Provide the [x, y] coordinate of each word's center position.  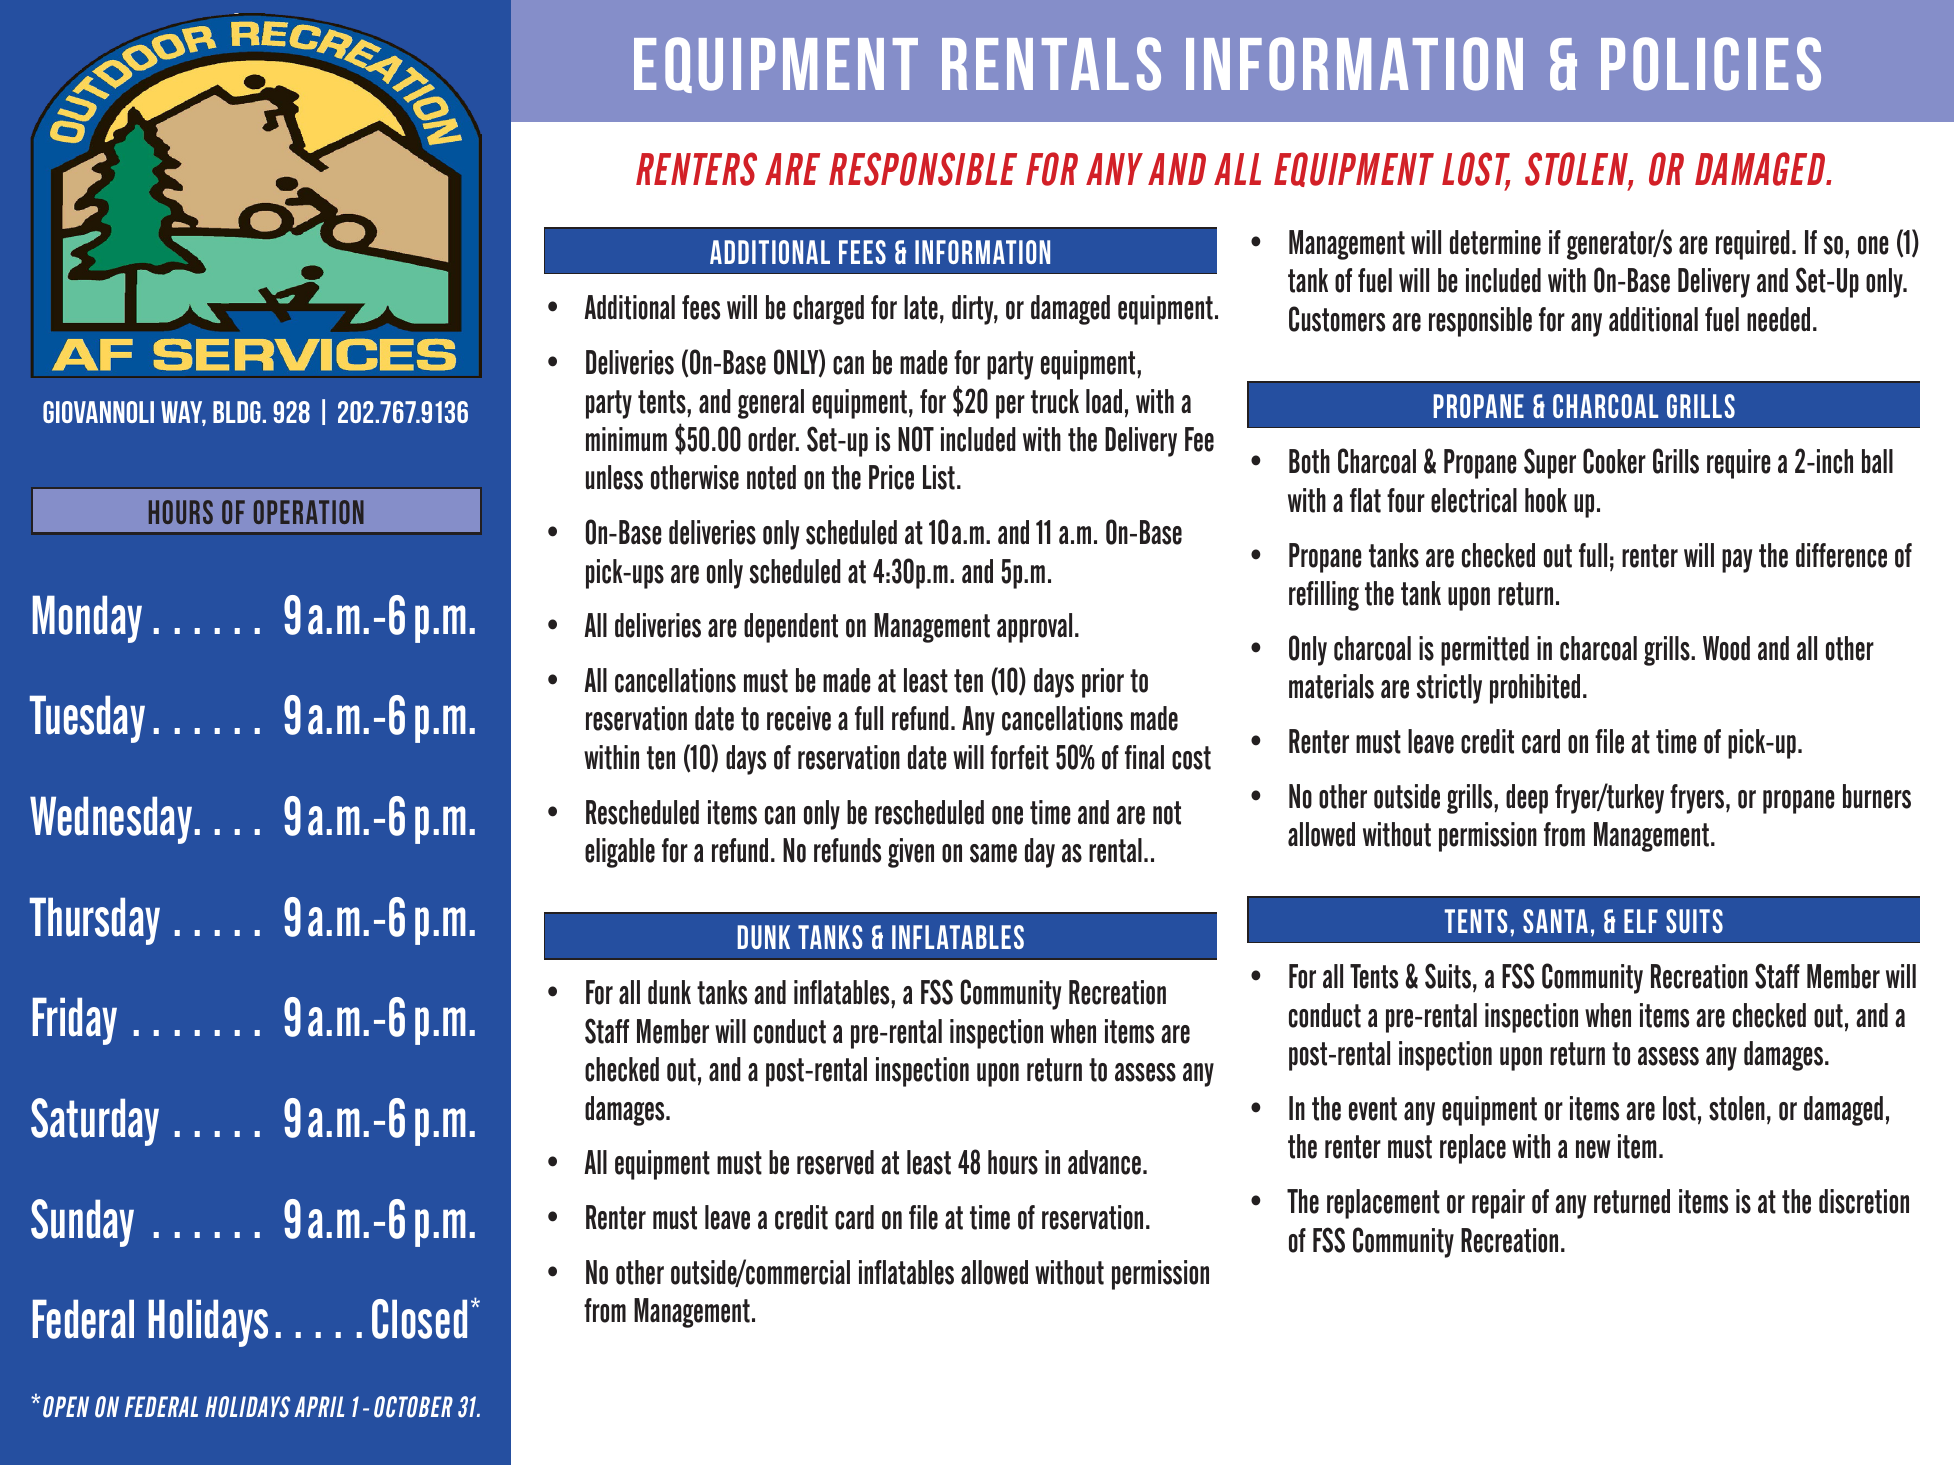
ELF [1641, 921]
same [993, 853]
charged [828, 310]
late [921, 307]
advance [1104, 1162]
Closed [419, 1319]
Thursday [95, 921]
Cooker [1614, 461]
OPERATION [309, 512]
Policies [1711, 64]
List [939, 477]
